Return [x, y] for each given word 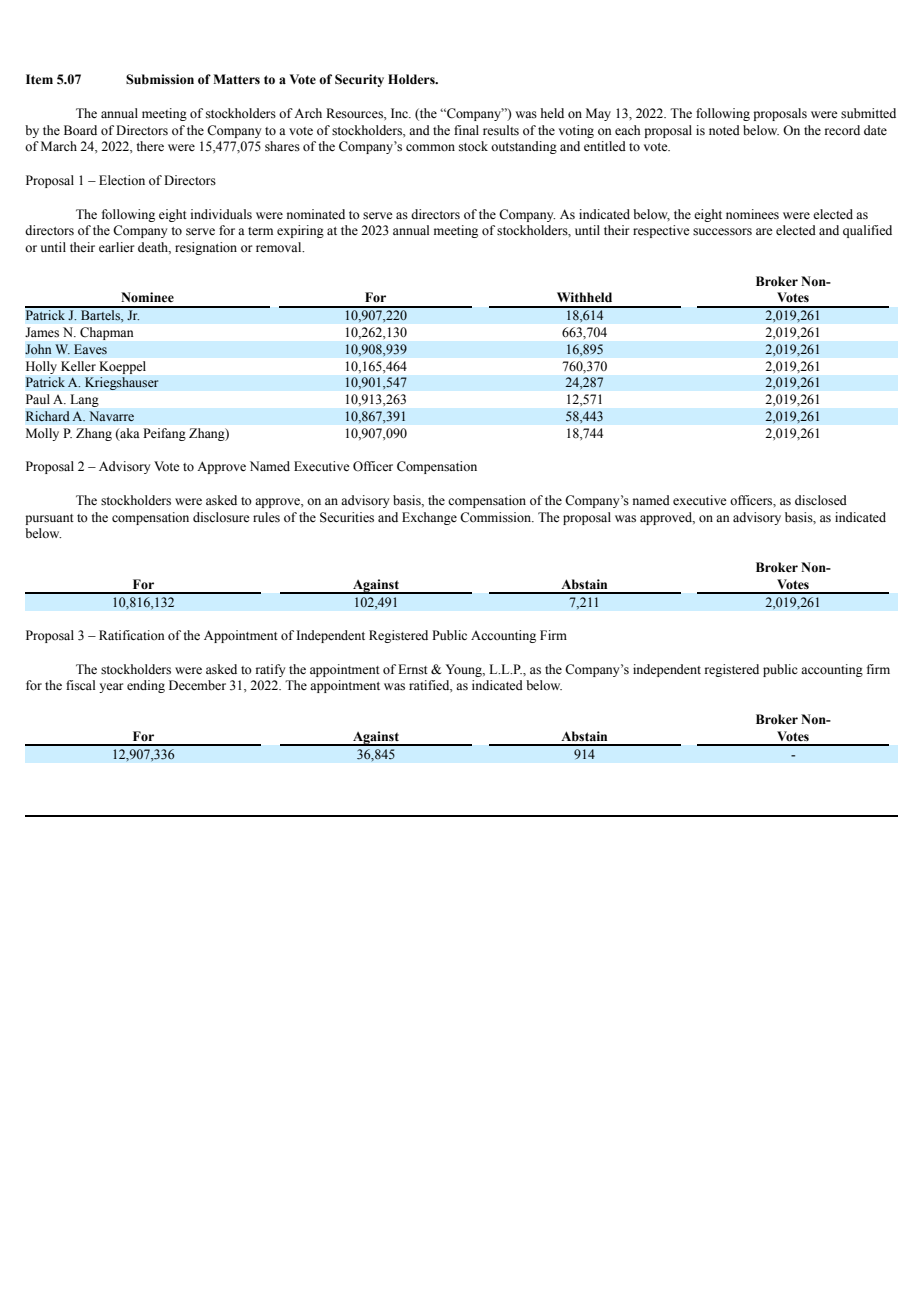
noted [724, 130]
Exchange [429, 518]
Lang [85, 400]
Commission [496, 517]
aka [128, 434]
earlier [116, 247]
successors [722, 232]
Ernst [413, 669]
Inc [400, 113]
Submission [160, 79]
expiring [300, 231]
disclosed [821, 500]
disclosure [221, 517]
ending [146, 686]
